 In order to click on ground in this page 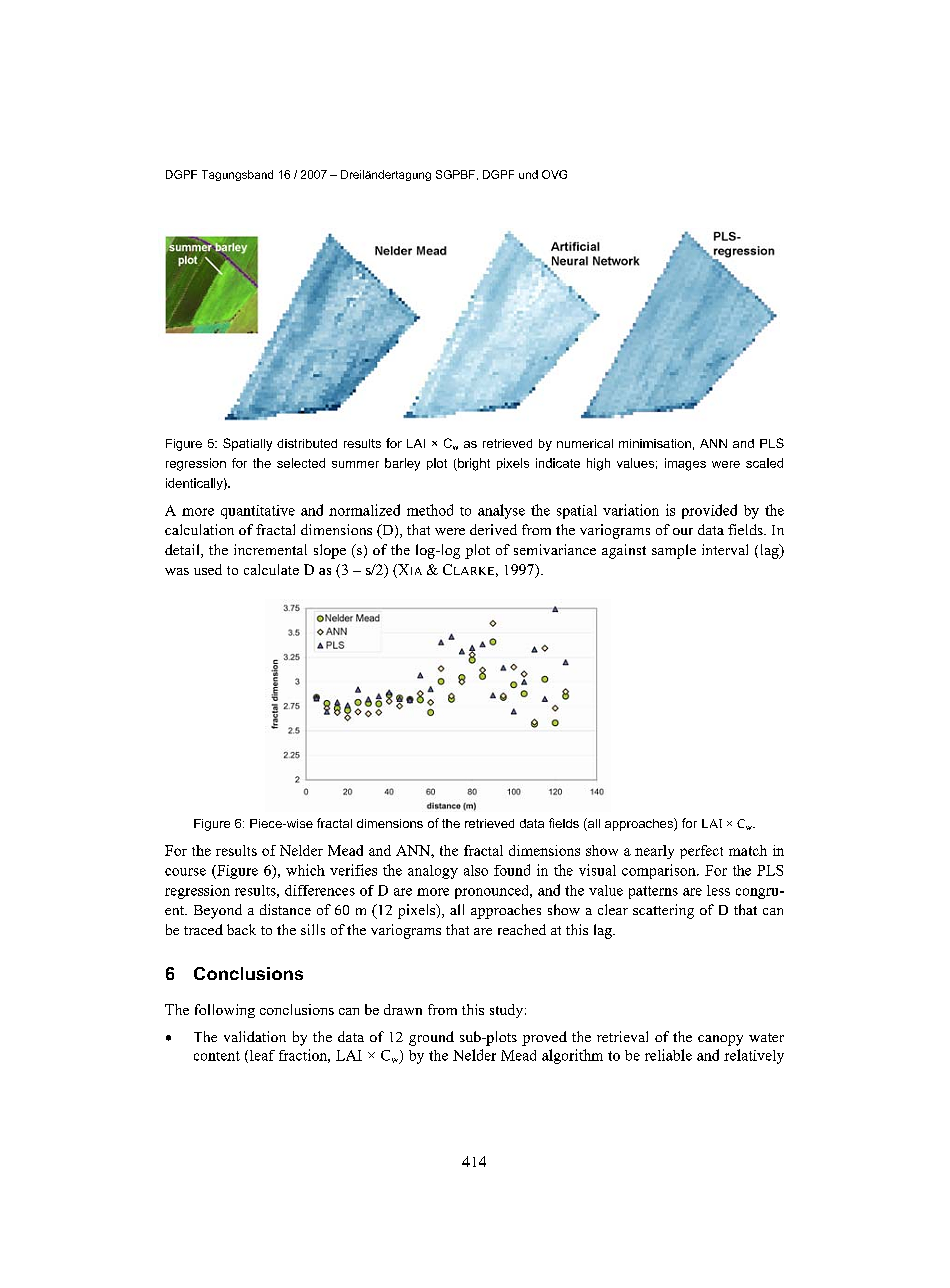, I will do `click(431, 1038)`.
